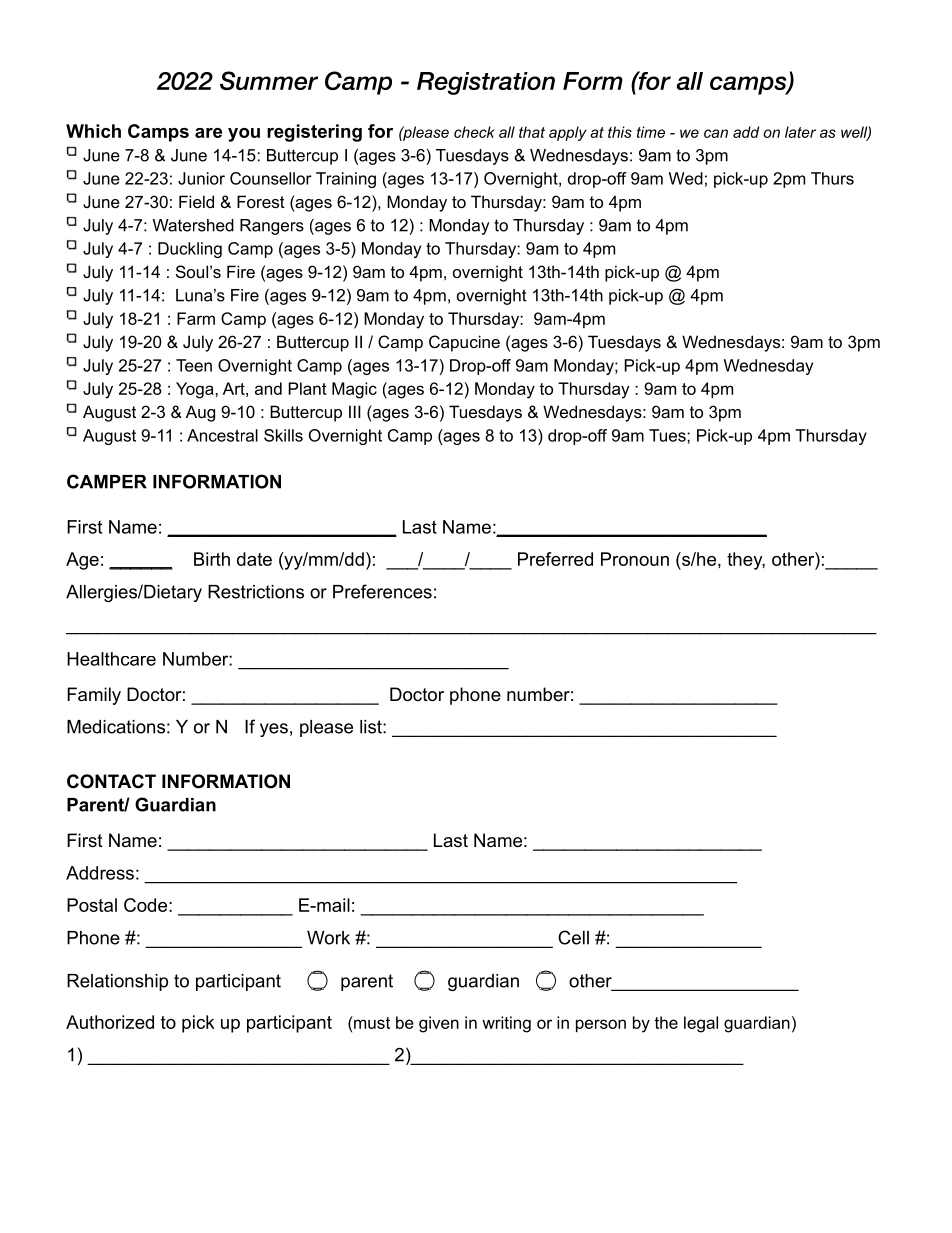  What do you see at coordinates (94, 696) in the screenshot?
I see `Family` at bounding box center [94, 696].
